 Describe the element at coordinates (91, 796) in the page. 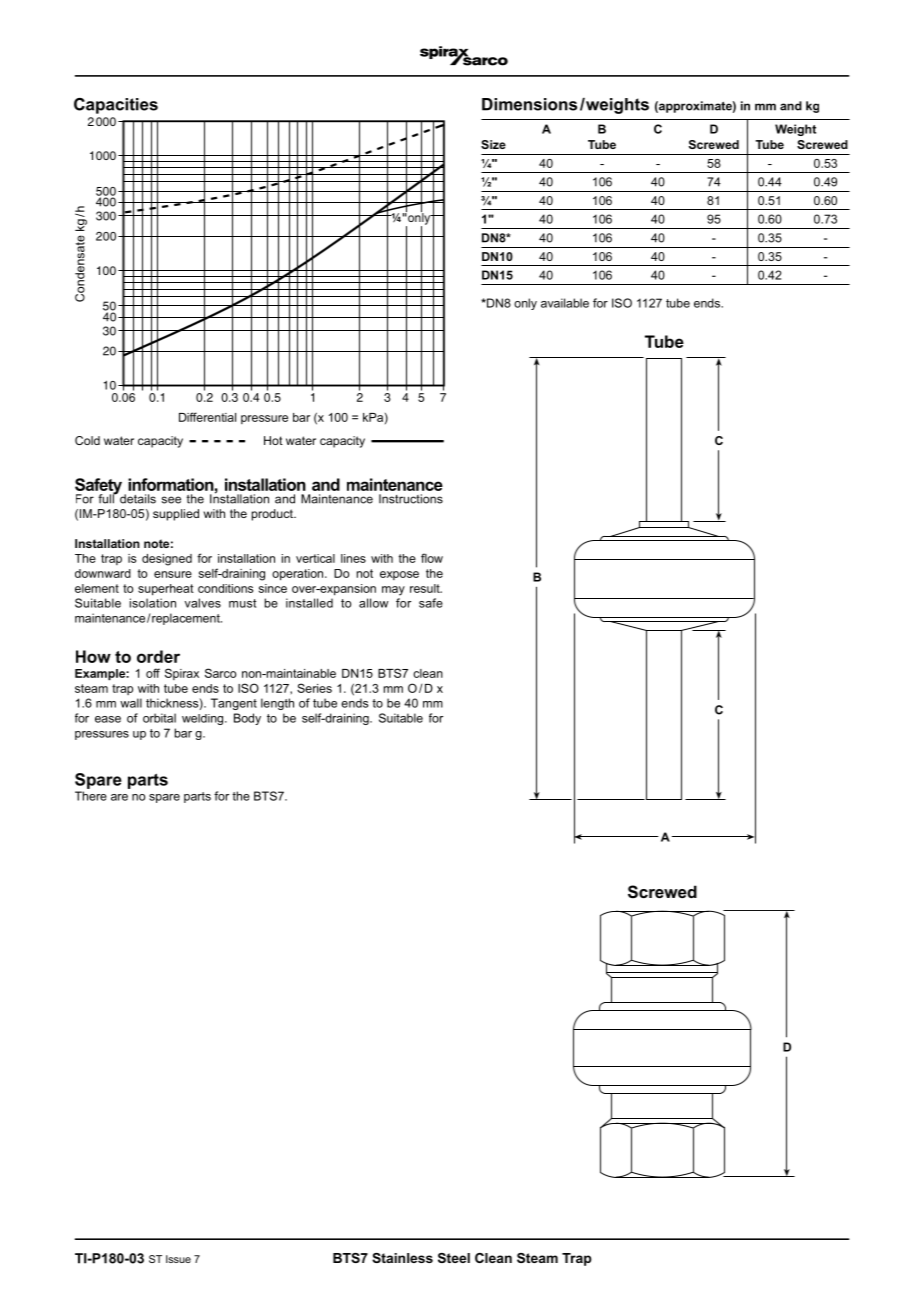

I see `There` at that location.
